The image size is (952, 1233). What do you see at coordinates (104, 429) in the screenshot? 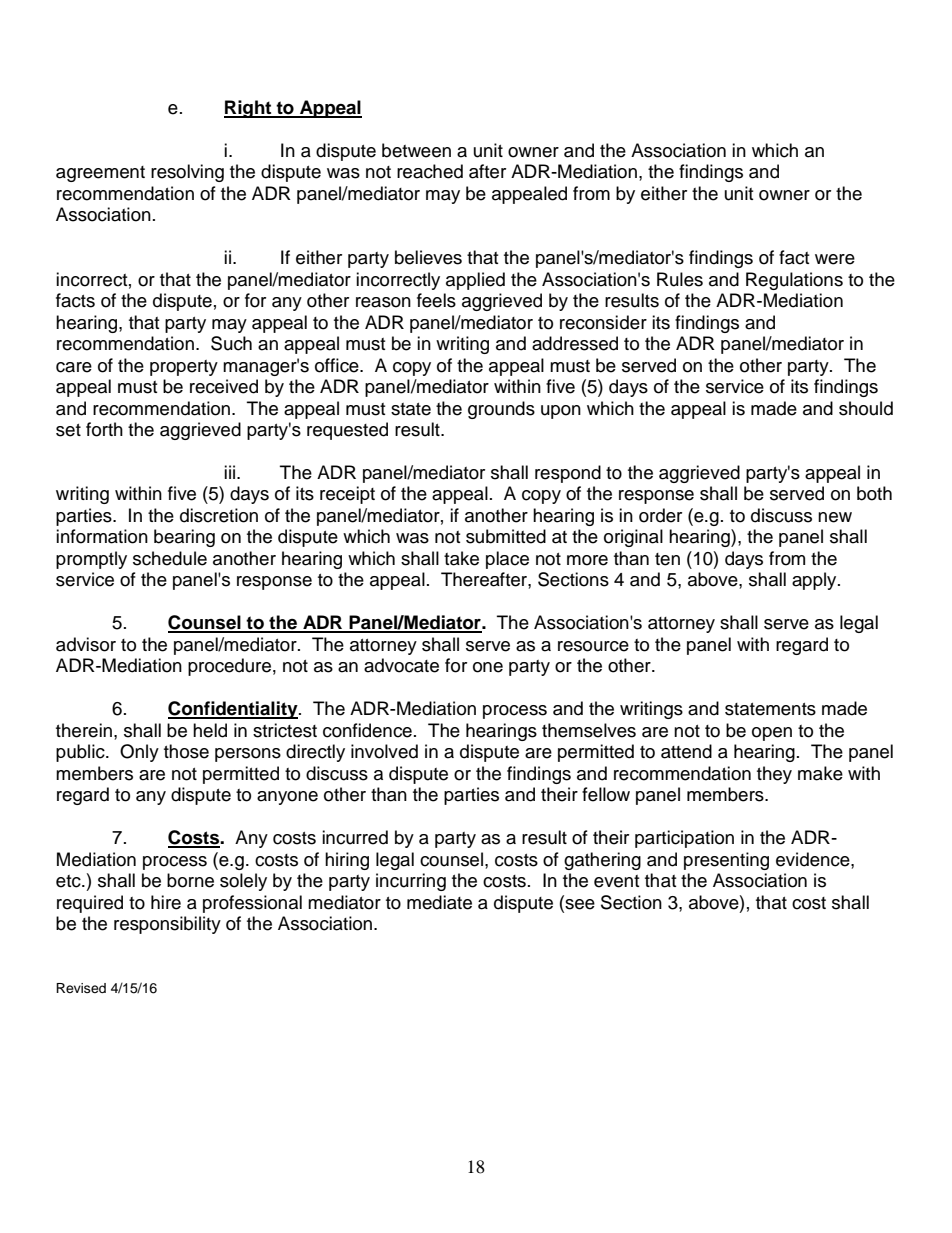
I see `forth` at bounding box center [104, 429].
